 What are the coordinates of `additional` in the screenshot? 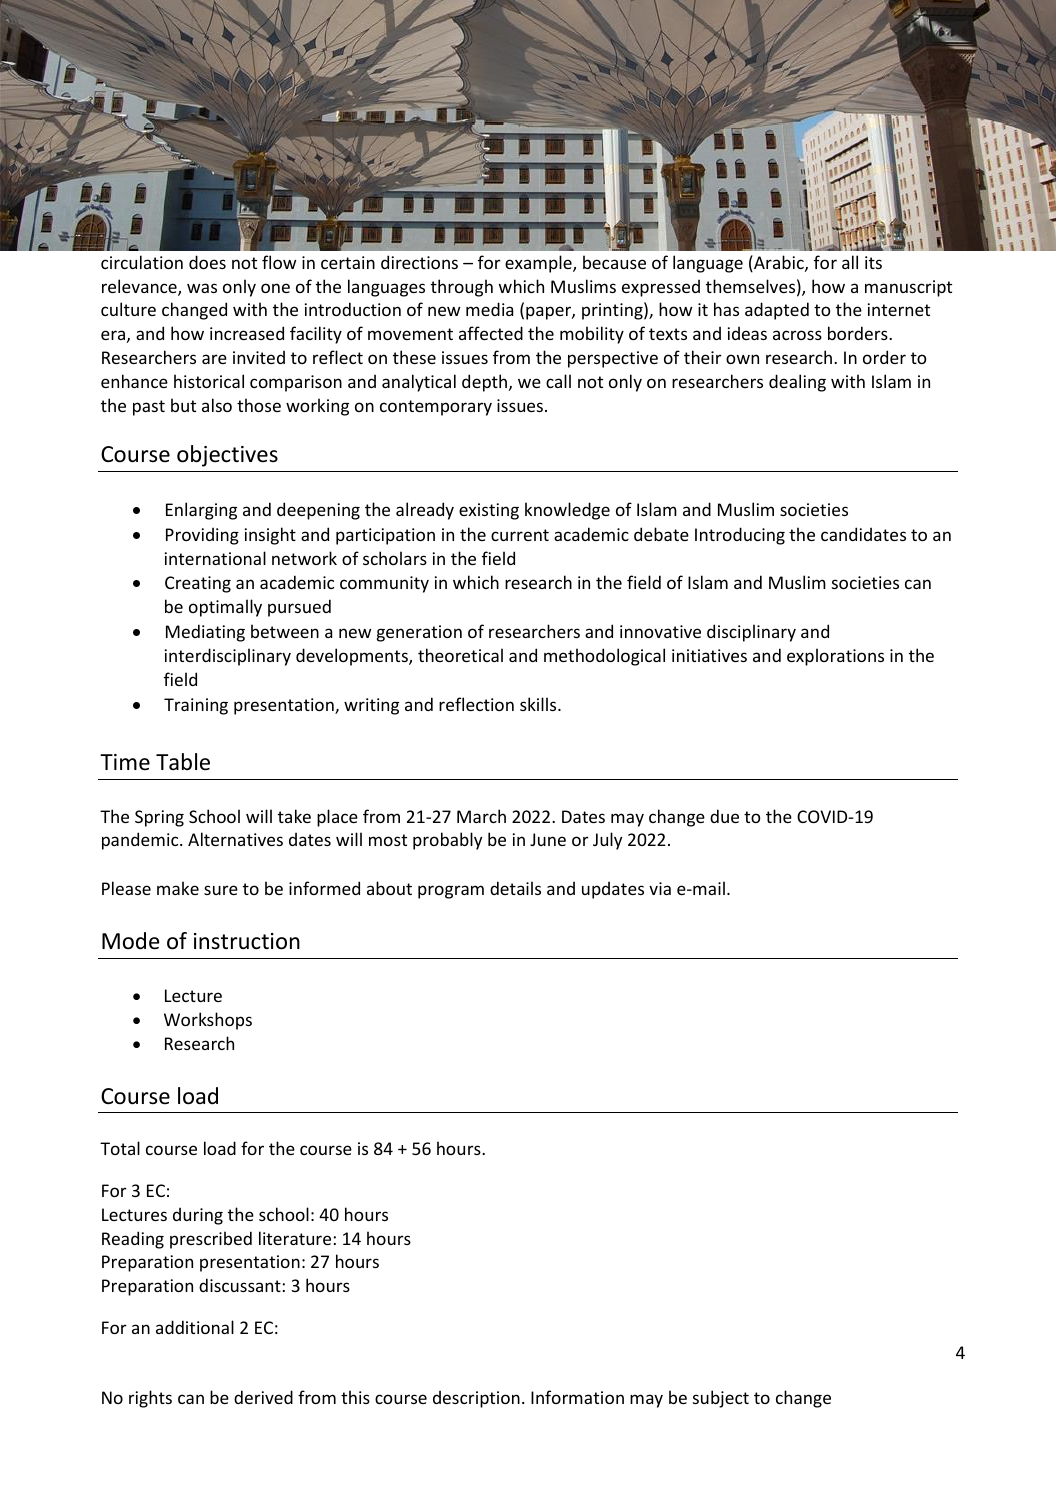 It's located at (195, 1327).
